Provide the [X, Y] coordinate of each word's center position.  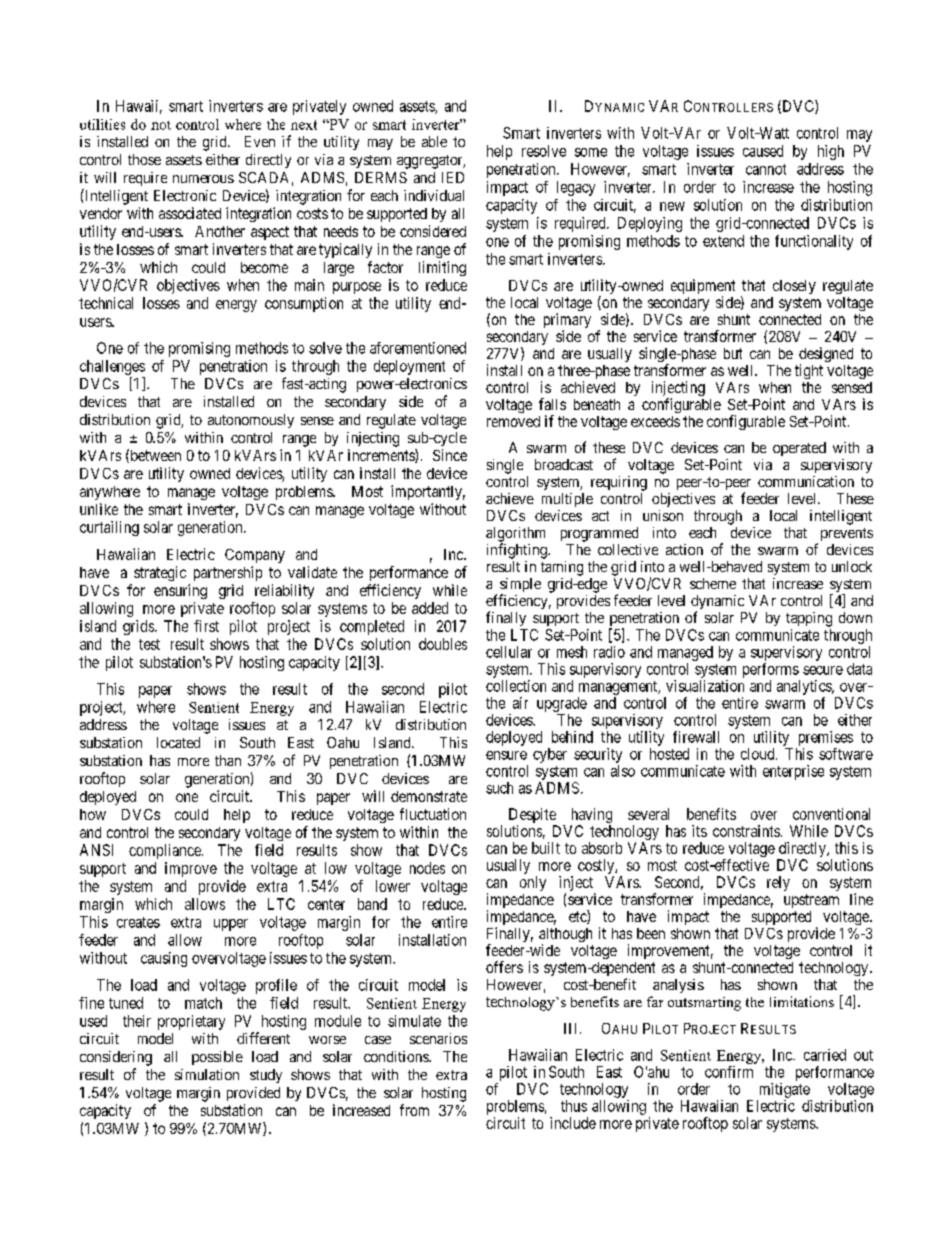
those [144, 159]
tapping [809, 619]
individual [434, 195]
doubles [443, 644]
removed [513, 421]
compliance [166, 851]
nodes [427, 868]
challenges [112, 367]
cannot [766, 169]
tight [809, 371]
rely [778, 883]
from [414, 1110]
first [206, 626]
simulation [207, 1074]
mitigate [785, 1090]
